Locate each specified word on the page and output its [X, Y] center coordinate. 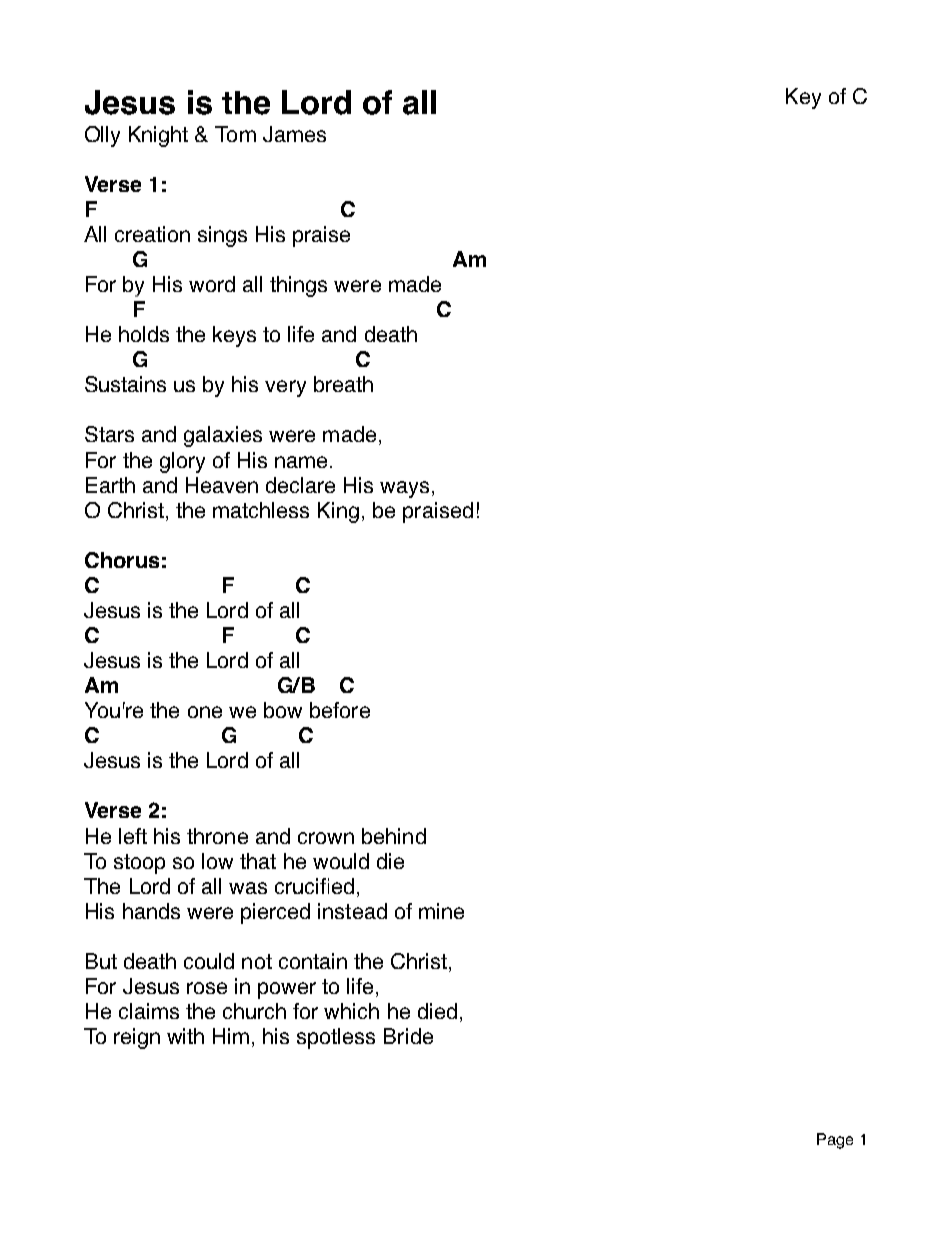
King [338, 512]
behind [394, 836]
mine [441, 911]
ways [404, 489]
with [185, 1036]
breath [343, 384]
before [340, 710]
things [298, 286]
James [294, 134]
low [217, 861]
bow [283, 710]
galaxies [223, 436]
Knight [158, 136]
